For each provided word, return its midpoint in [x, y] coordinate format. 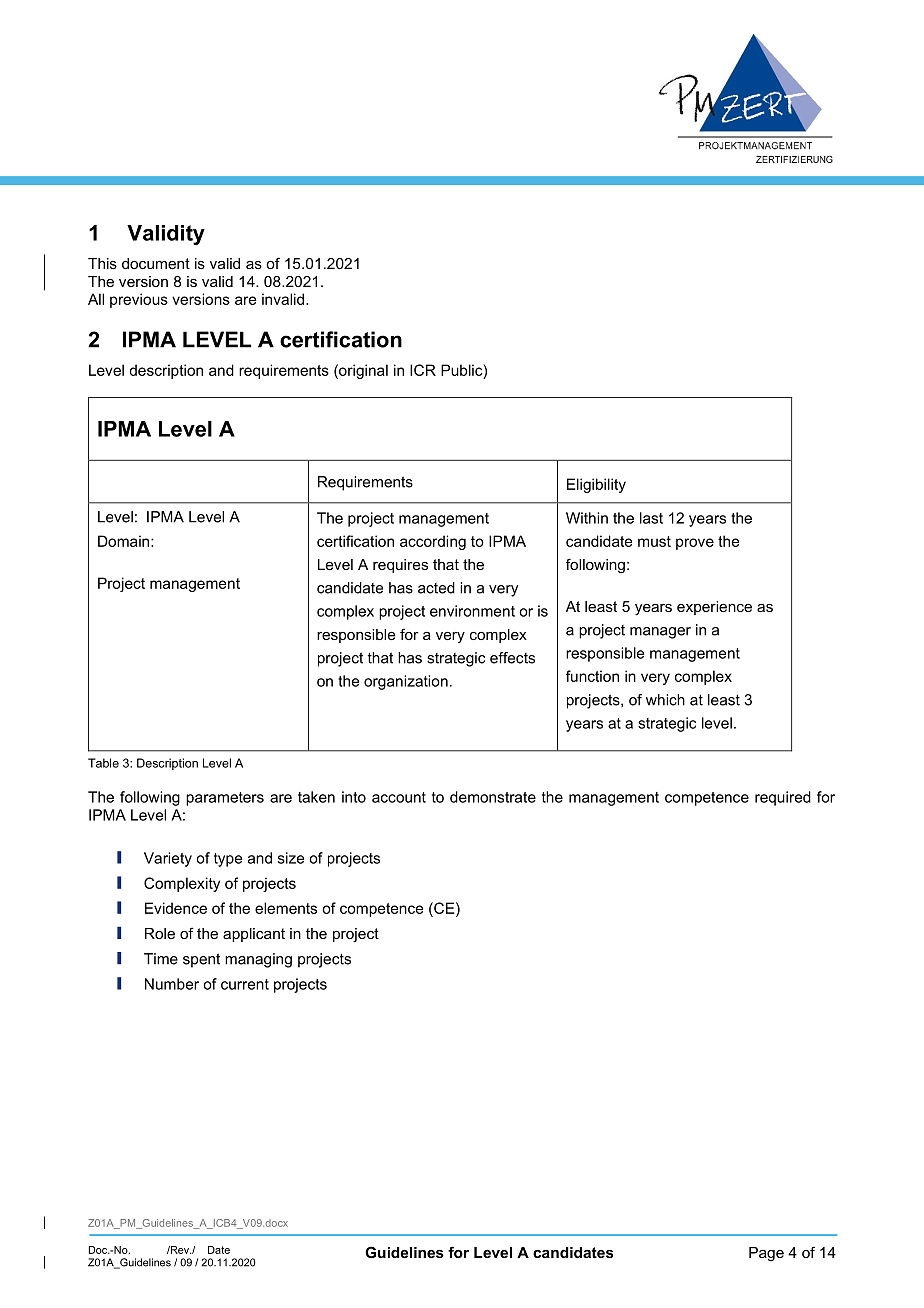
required [783, 798]
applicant [254, 935]
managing [258, 960]
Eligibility [596, 485]
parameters [225, 799]
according [433, 542]
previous [139, 300]
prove [695, 544]
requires [400, 566]
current [245, 984]
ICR [423, 370]
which [665, 700]
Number [172, 984]
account [399, 797]
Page [766, 1254]
